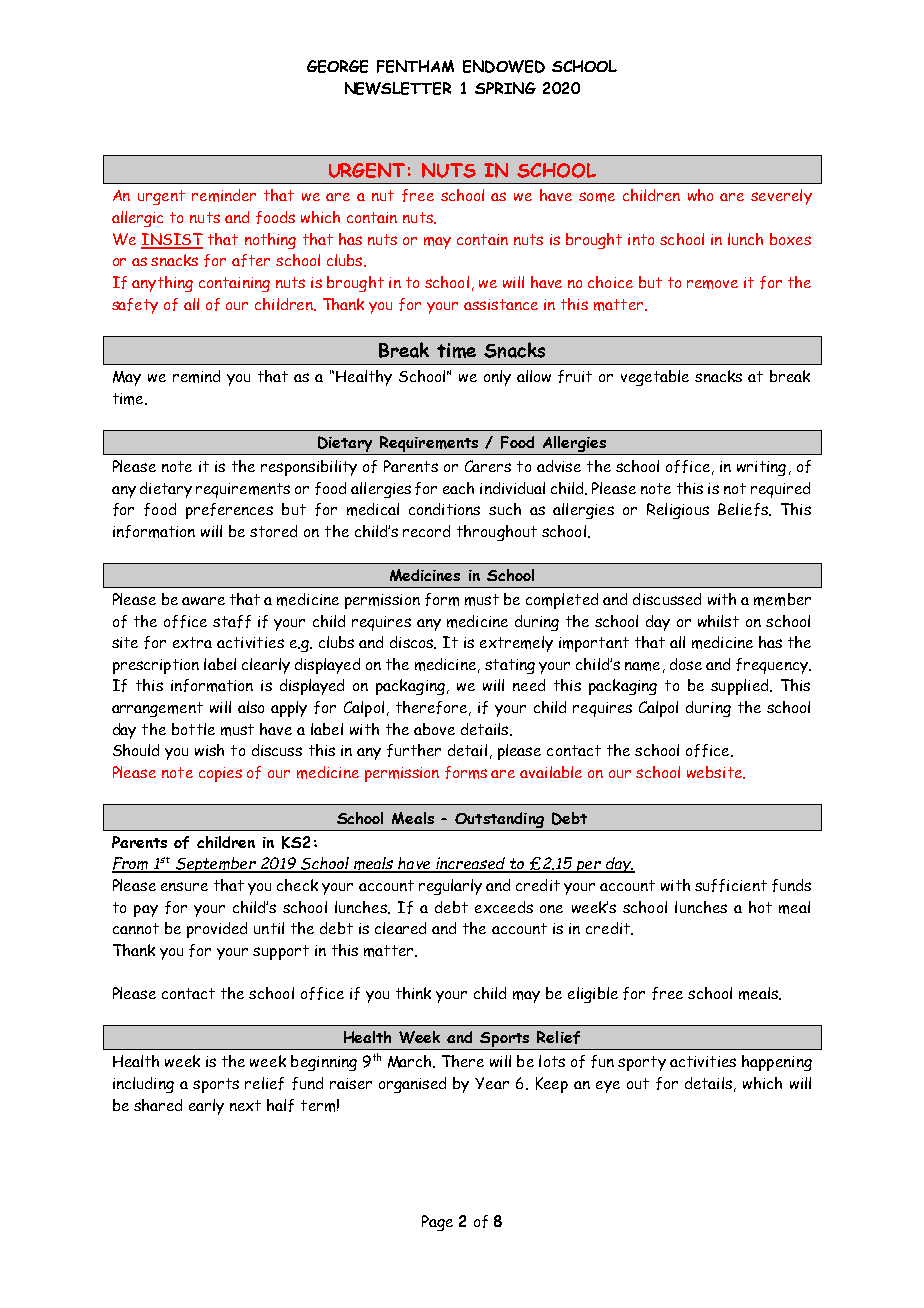  Describe the element at coordinates (413, 642) in the page. I see `discos` at that location.
